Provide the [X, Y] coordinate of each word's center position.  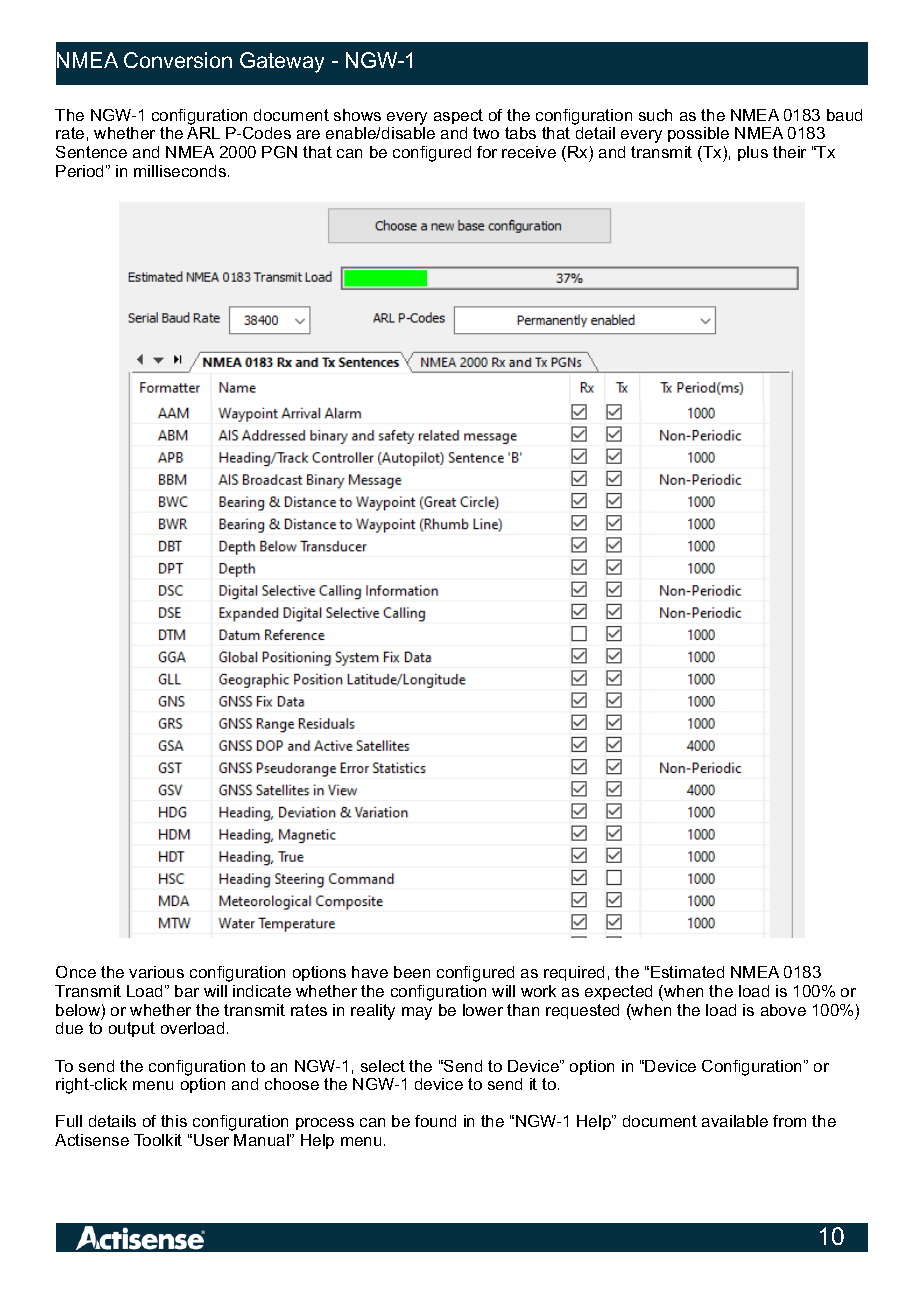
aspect [458, 116]
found [435, 1121]
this [174, 1121]
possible [698, 134]
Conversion [178, 60]
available [735, 1121]
